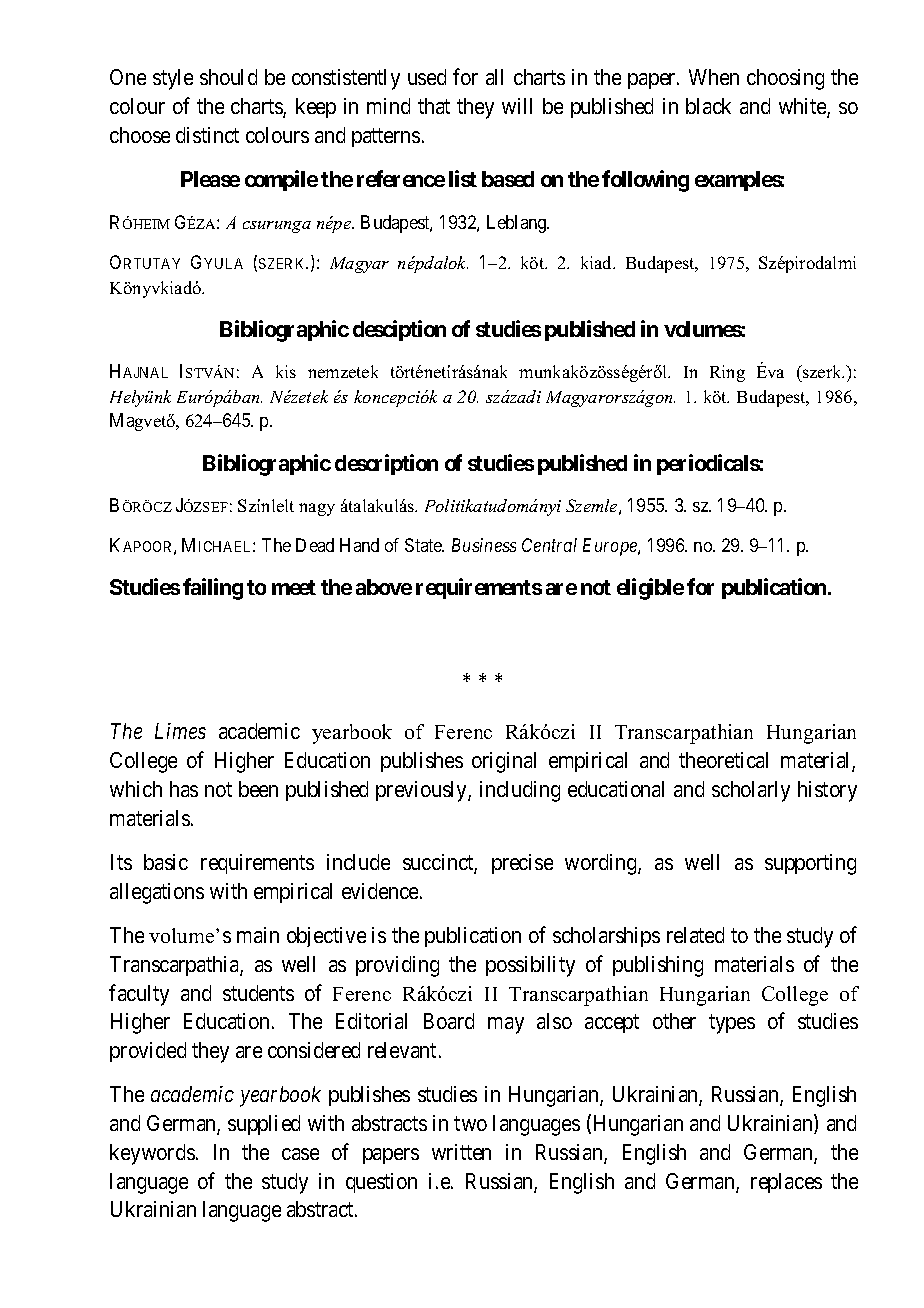  I want to click on allegations, so click(157, 893).
